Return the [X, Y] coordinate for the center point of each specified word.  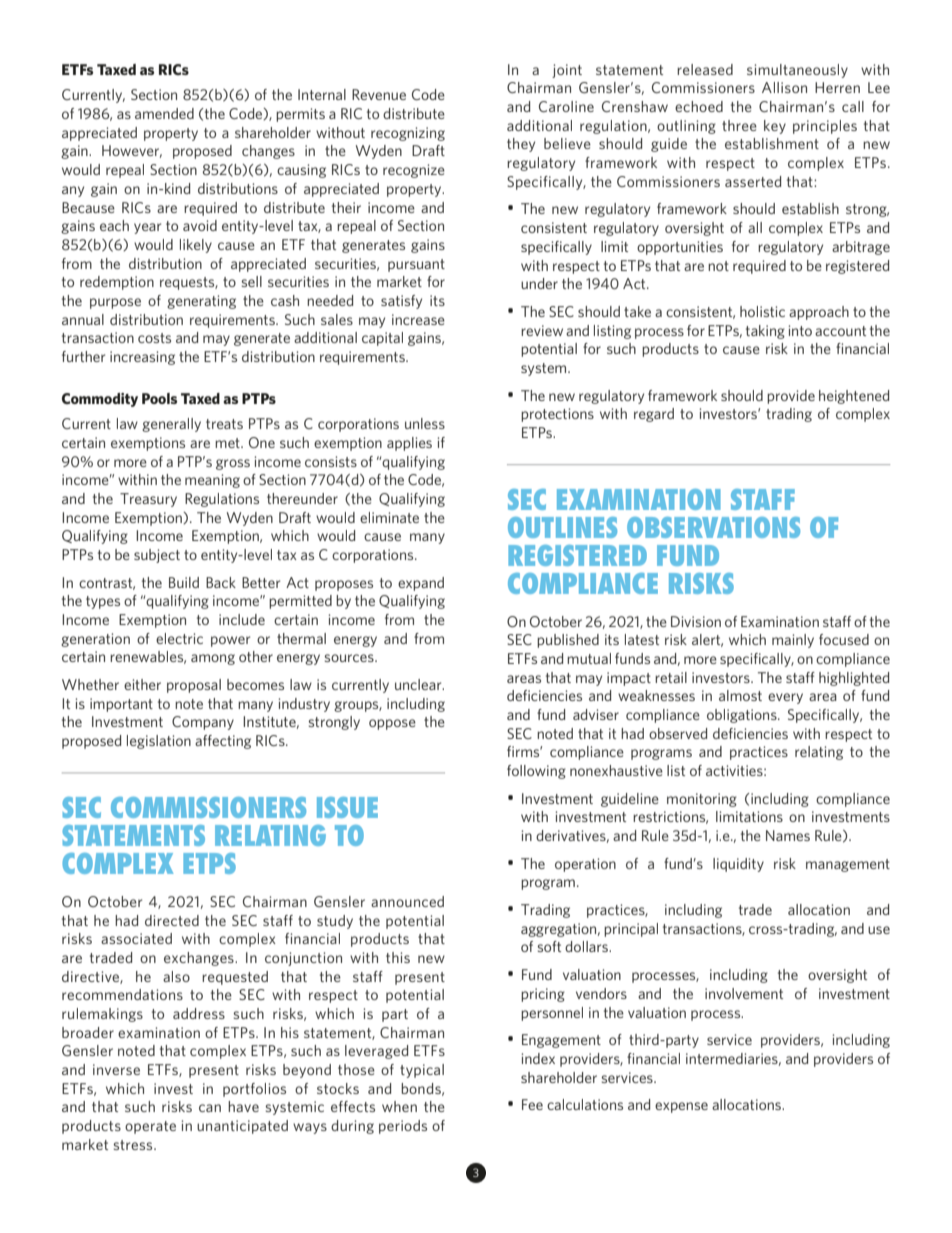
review [542, 330]
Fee [532, 1104]
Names [788, 835]
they [521, 145]
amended [164, 113]
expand [421, 584]
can [210, 1108]
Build [184, 582]
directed [172, 920]
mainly [793, 641]
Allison [784, 87]
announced [407, 901]
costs [154, 338]
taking [765, 332]
